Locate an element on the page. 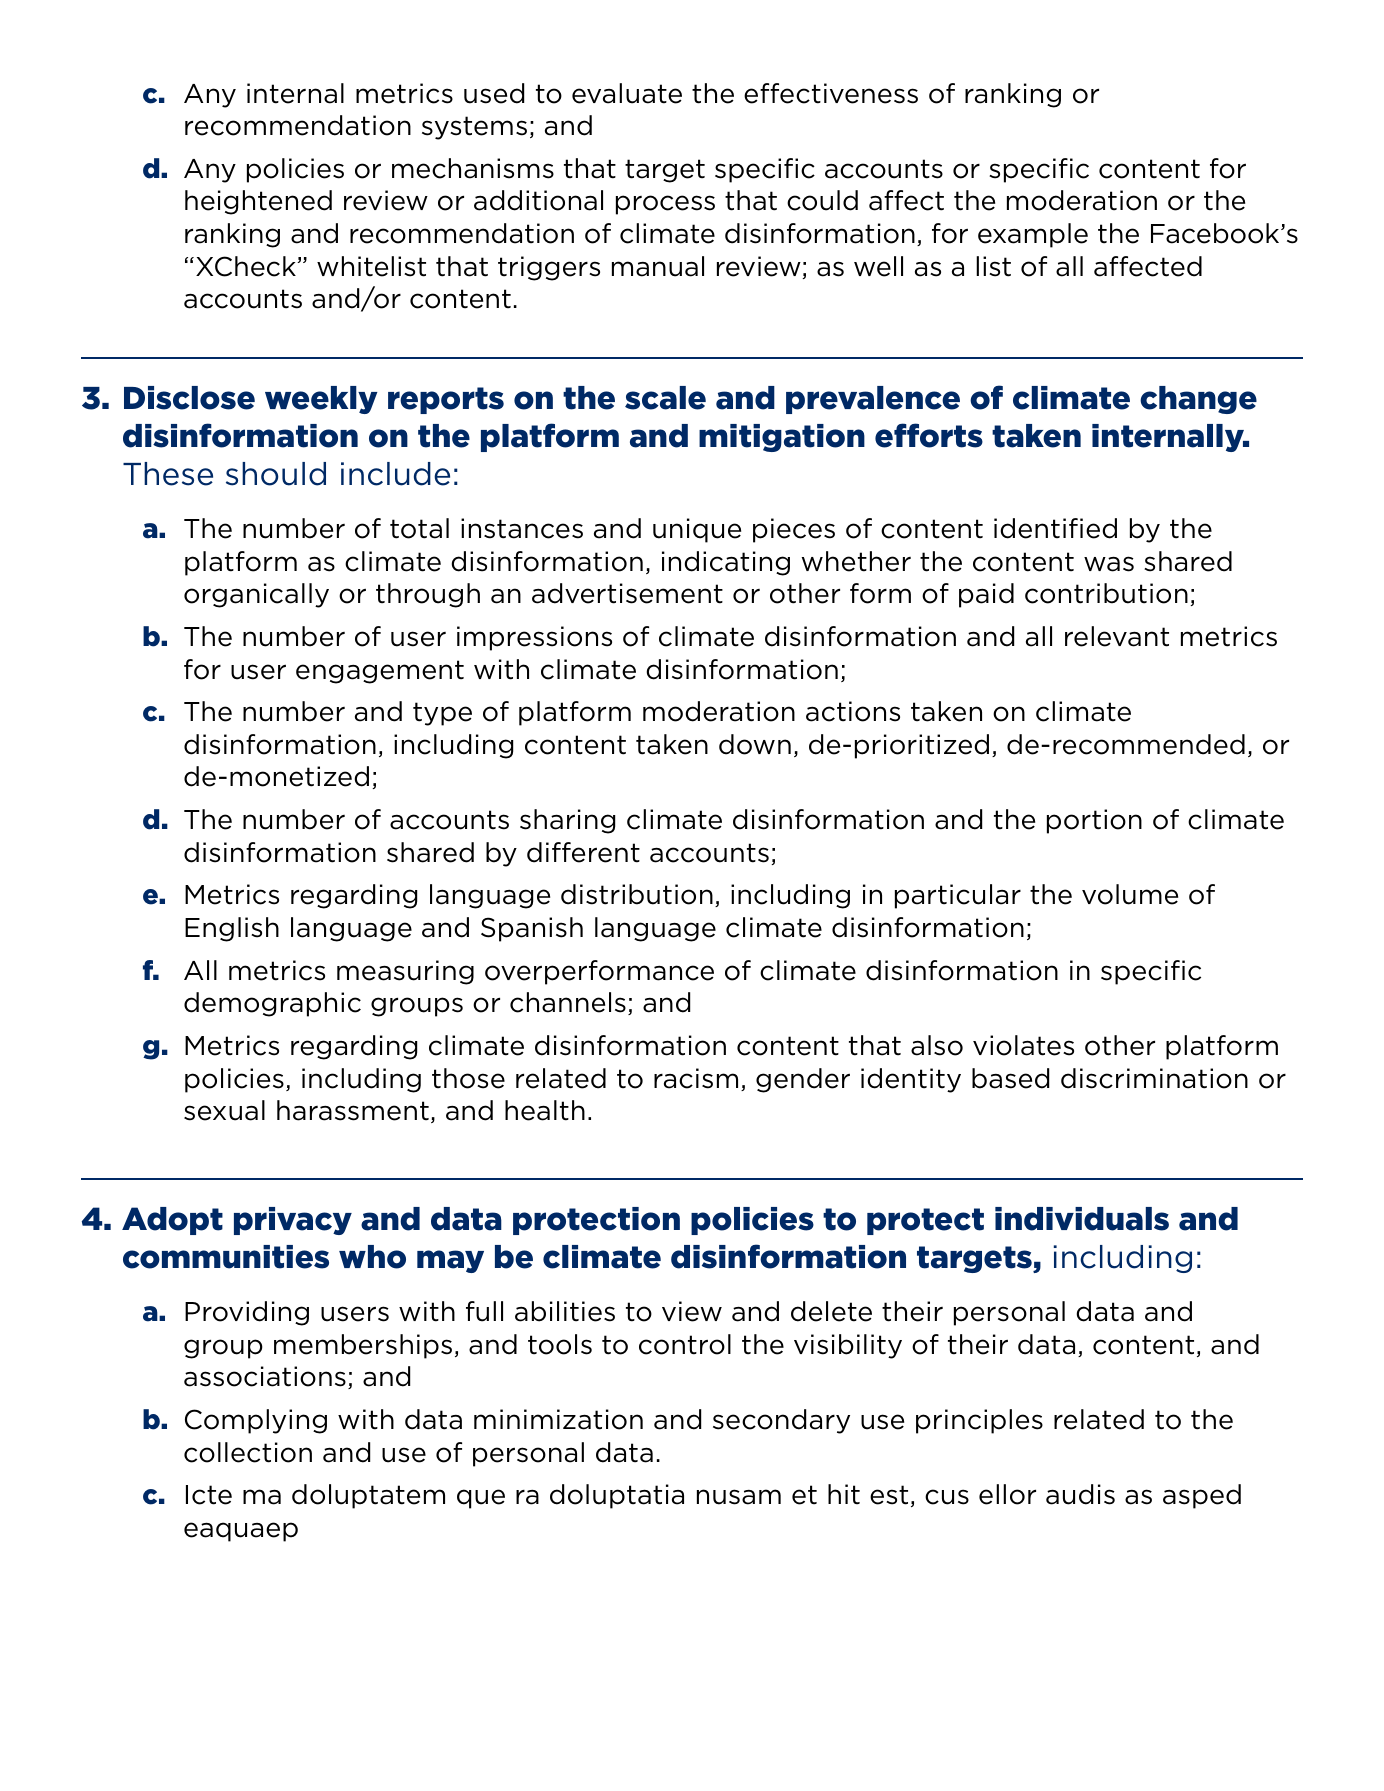  collection is located at coordinates (248, 1452).
